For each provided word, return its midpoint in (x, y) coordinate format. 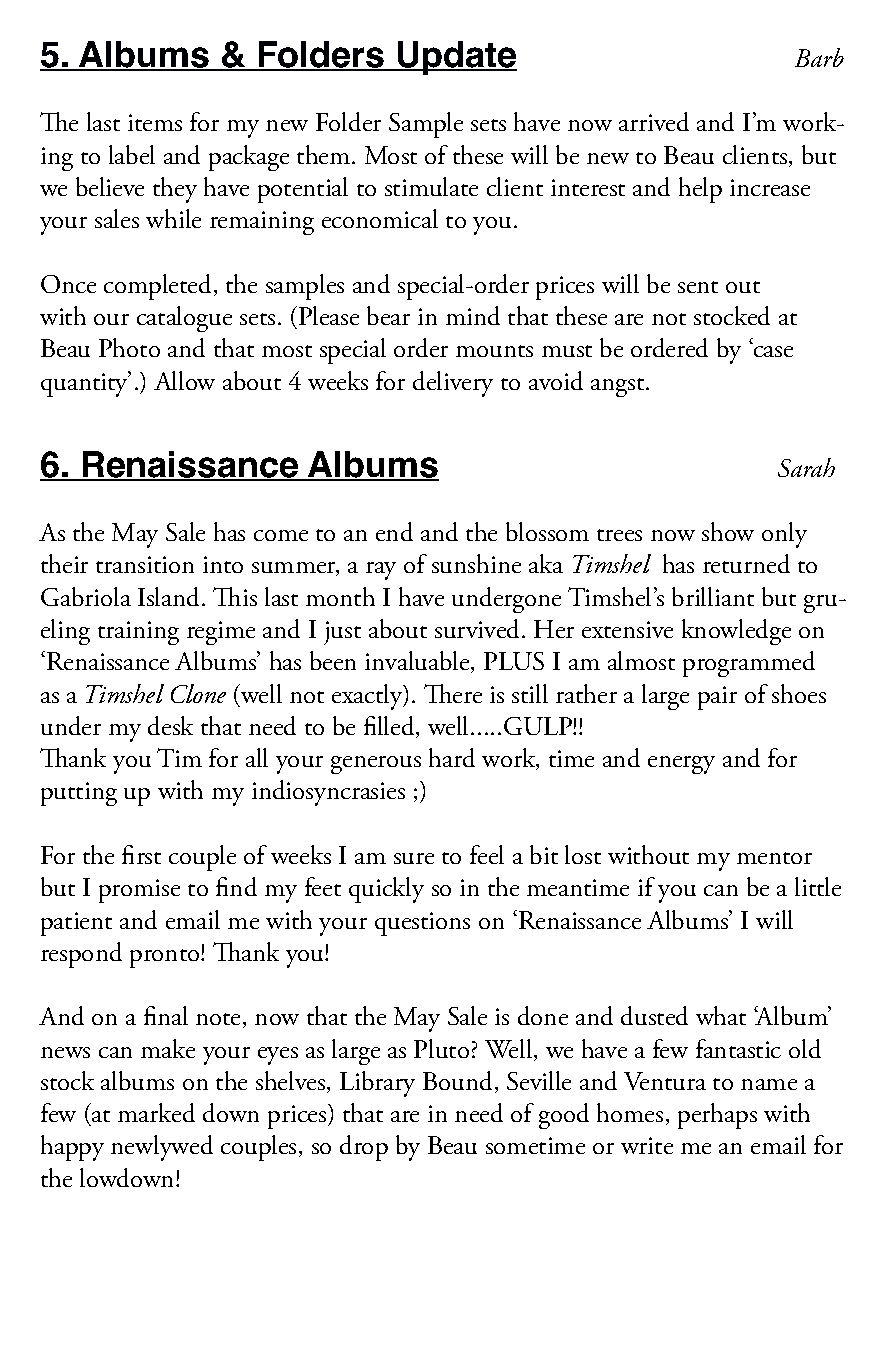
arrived (654, 121)
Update (456, 58)
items (155, 122)
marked (156, 1112)
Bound (457, 1080)
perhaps (717, 1116)
